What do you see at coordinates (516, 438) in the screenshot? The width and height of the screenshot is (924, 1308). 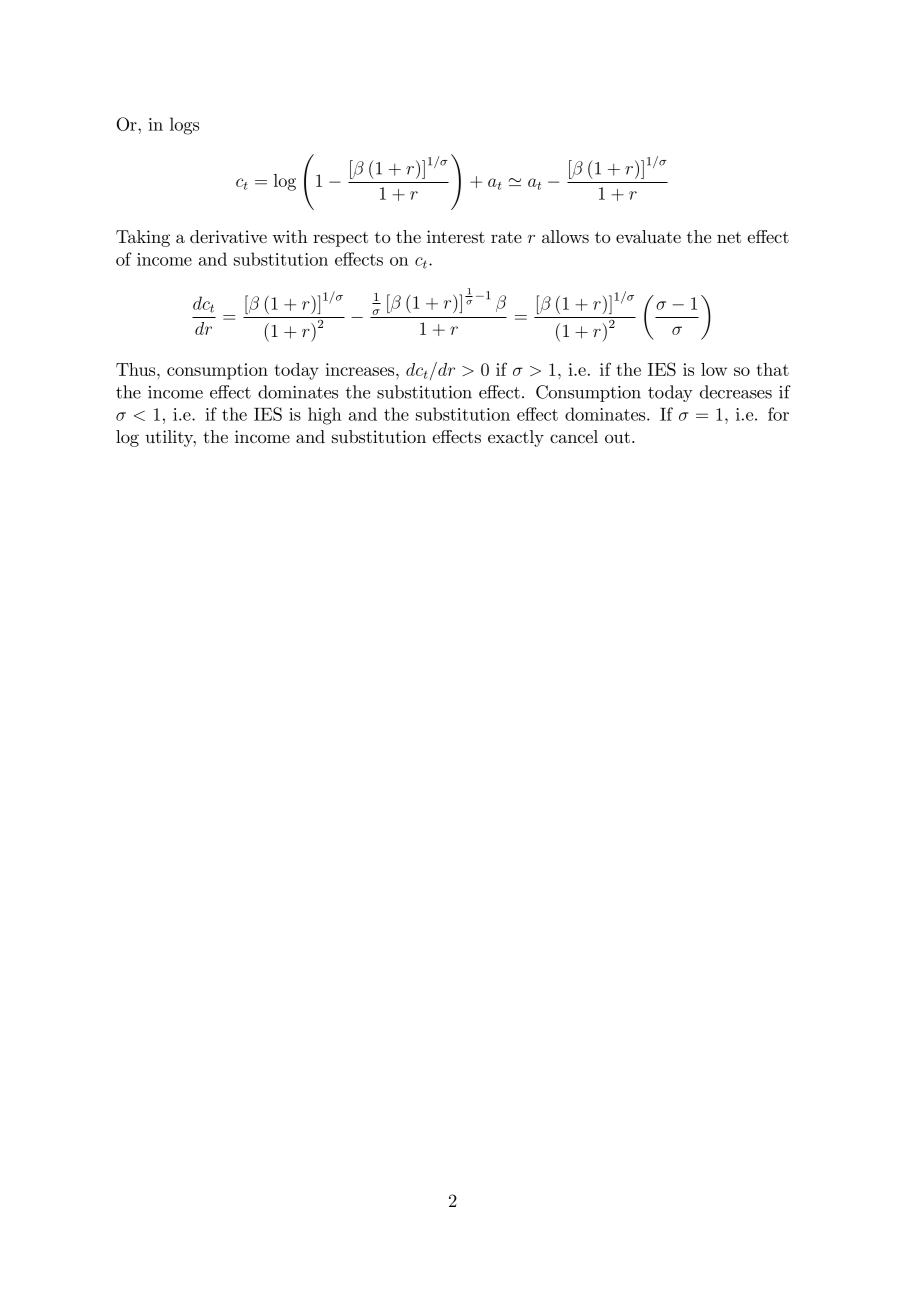 I see `exactly` at bounding box center [516, 438].
